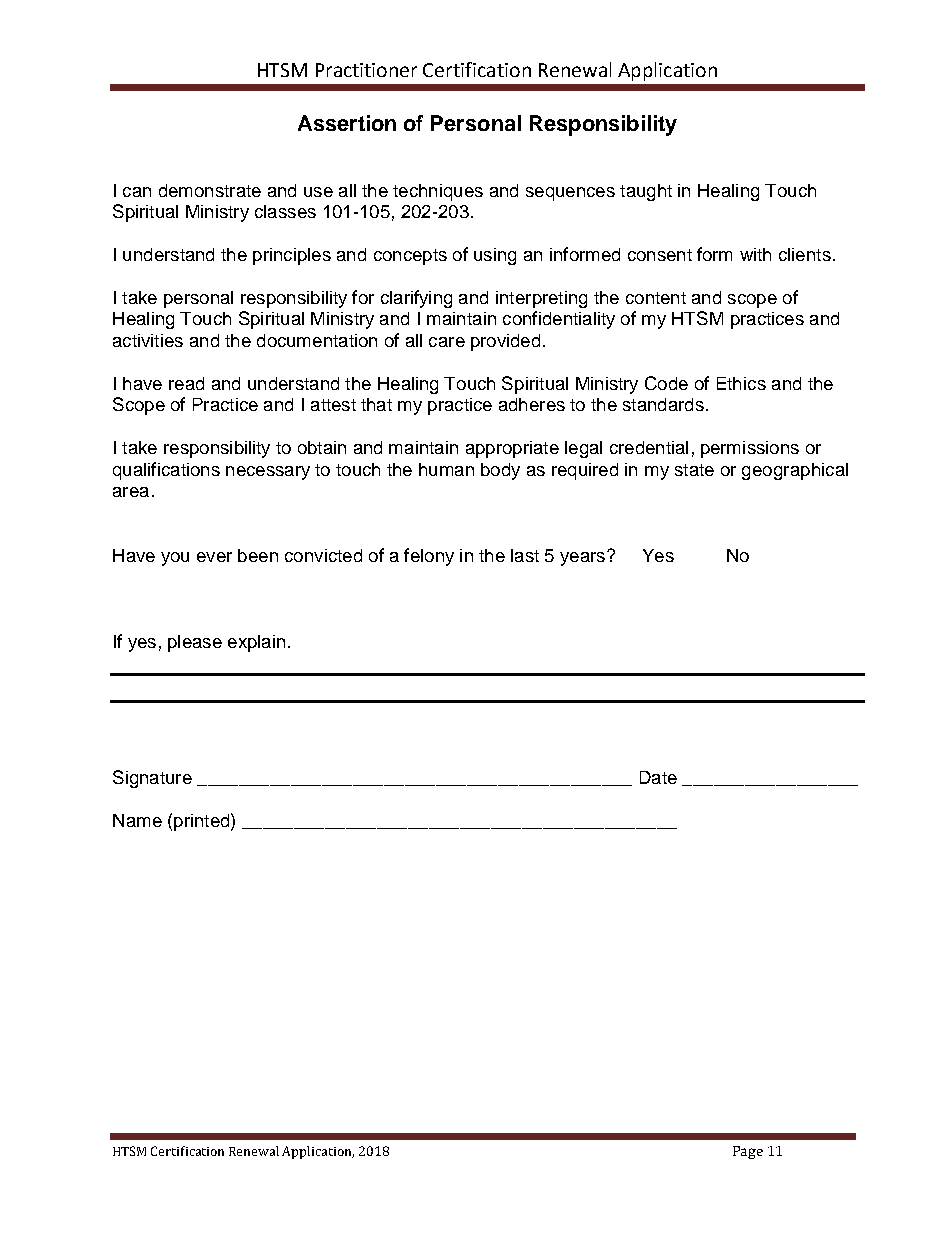 The height and width of the image is (1233, 952). I want to click on years, so click(584, 558).
